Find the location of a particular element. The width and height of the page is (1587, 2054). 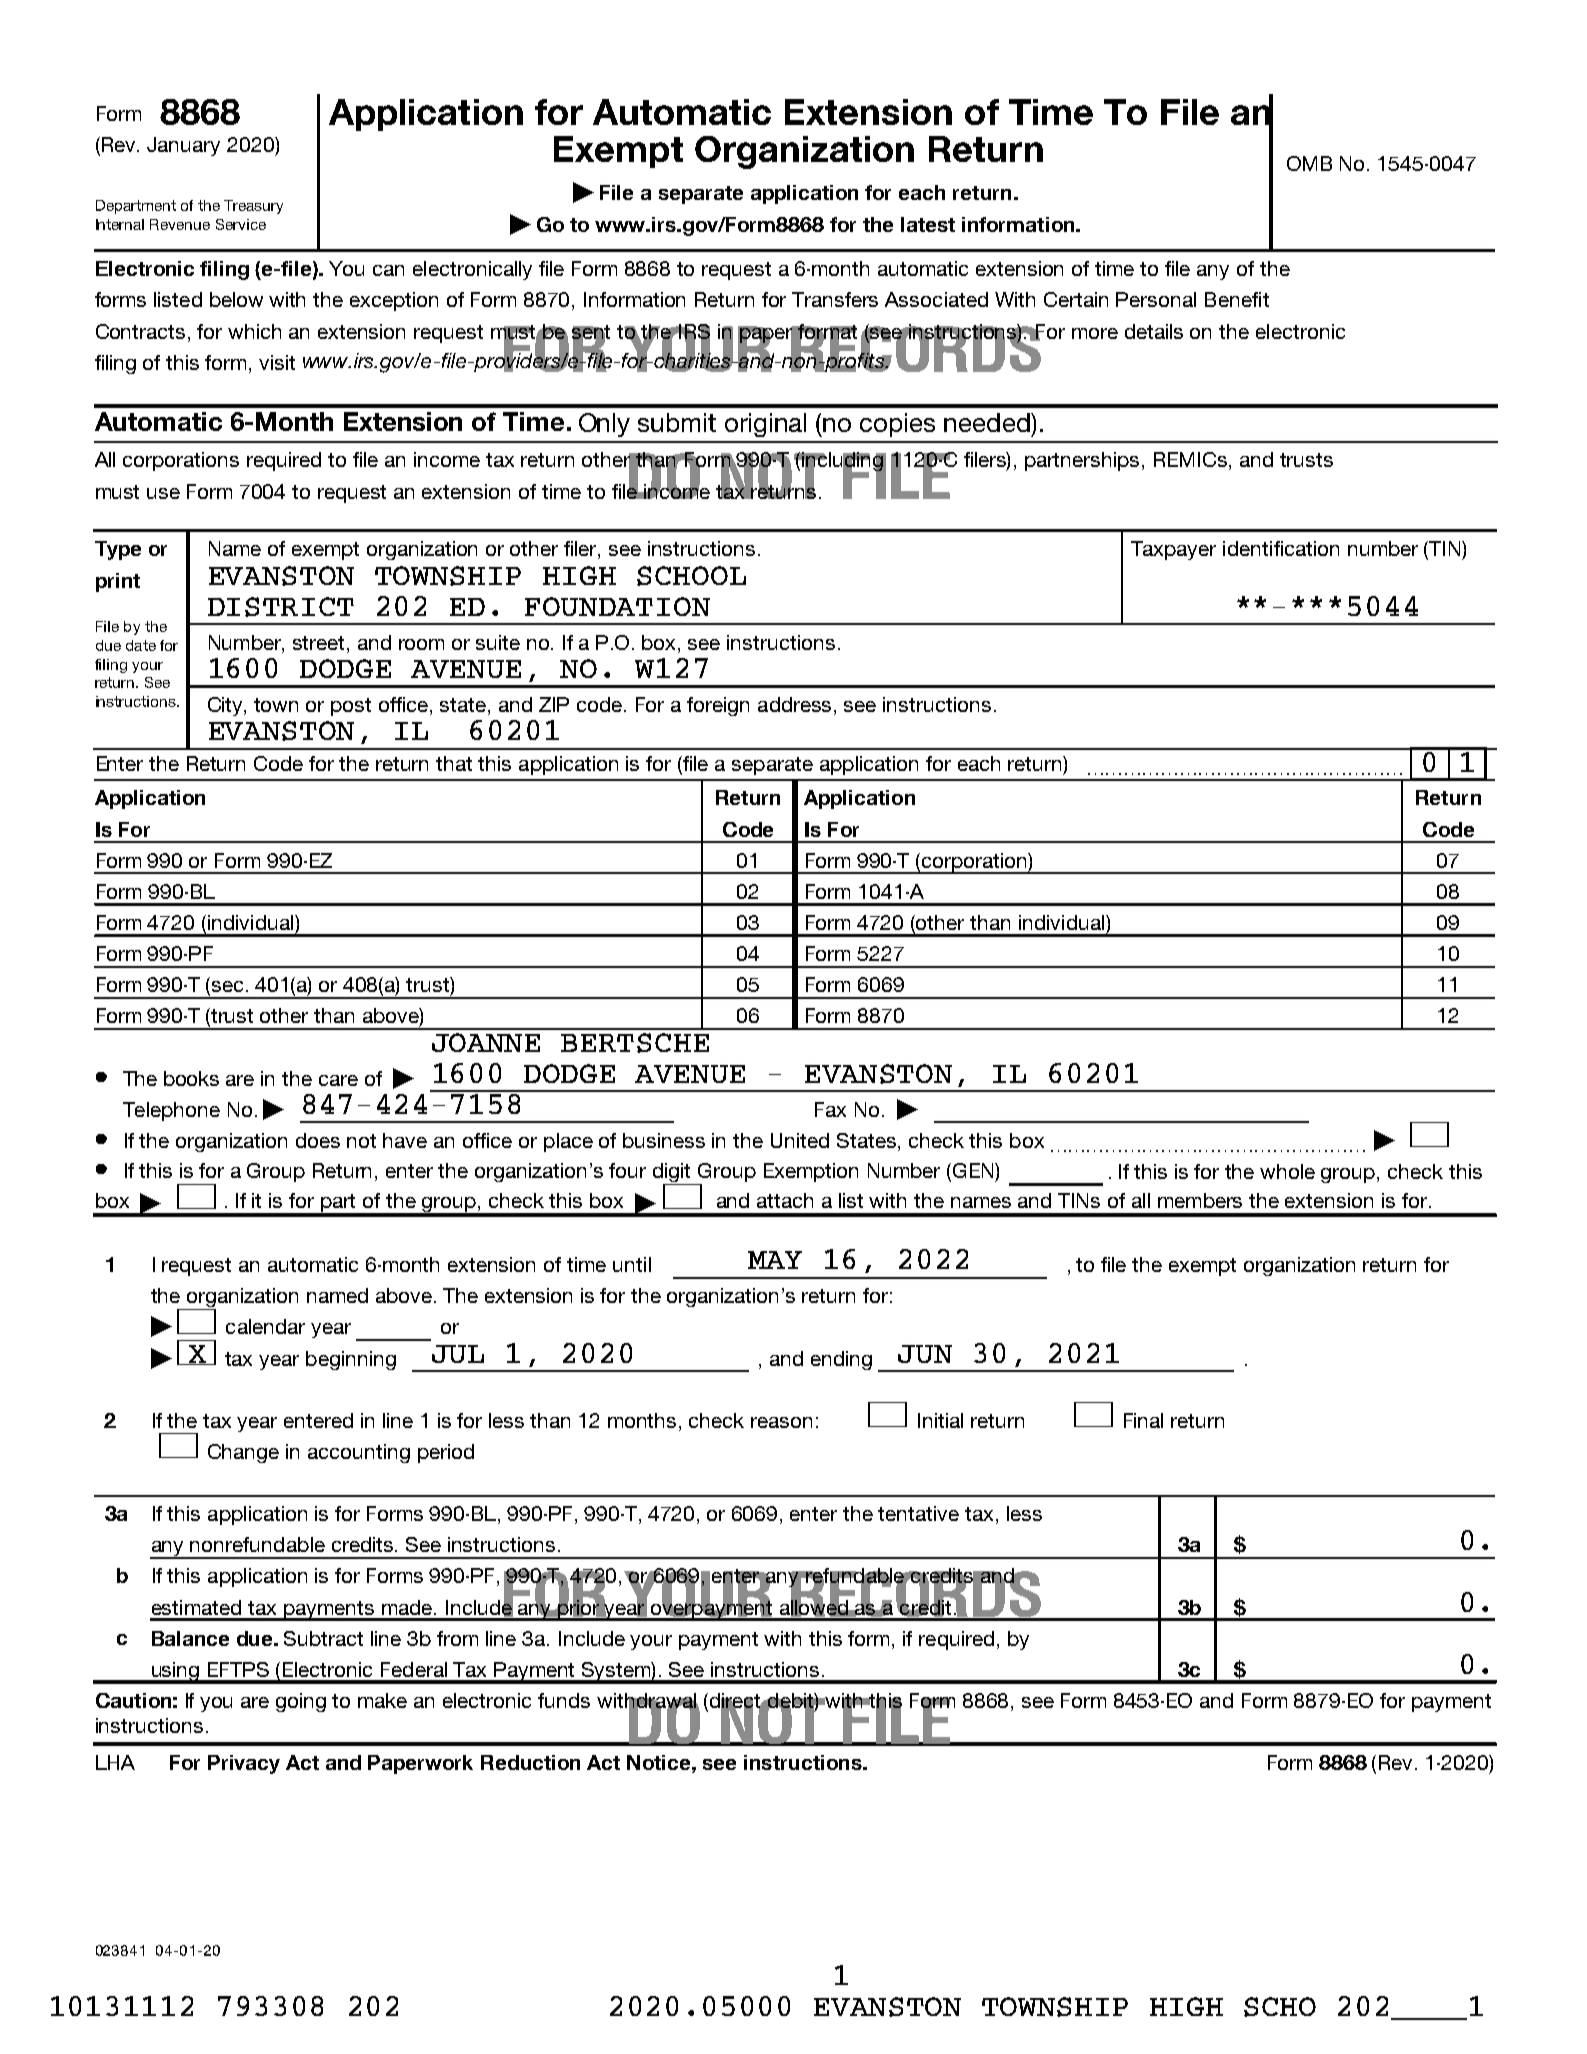

going is located at coordinates (301, 1702).
